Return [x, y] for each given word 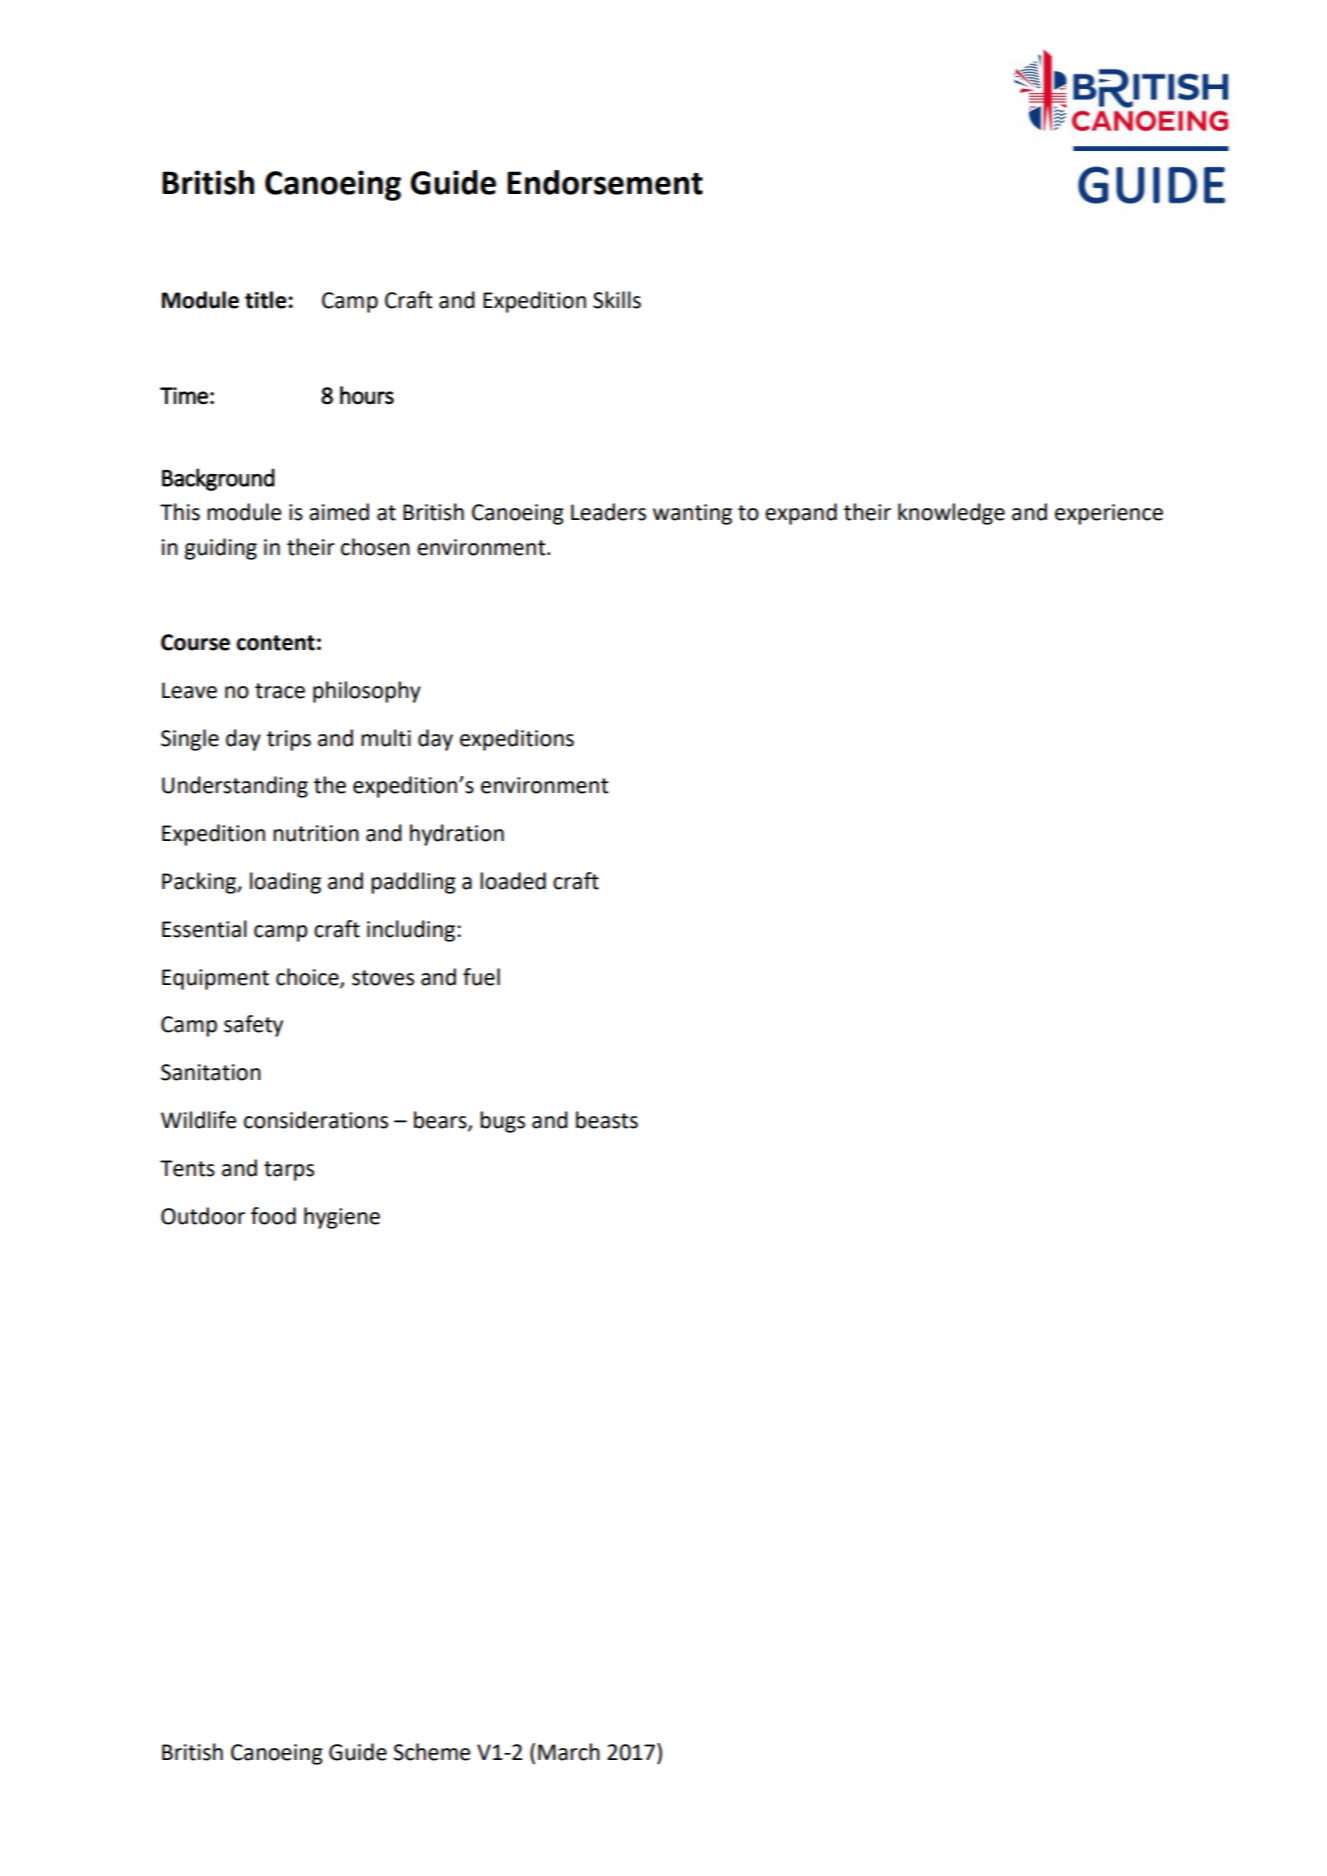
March [569, 1752]
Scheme [431, 1752]
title [266, 300]
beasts [607, 1120]
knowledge [951, 514]
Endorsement [605, 182]
